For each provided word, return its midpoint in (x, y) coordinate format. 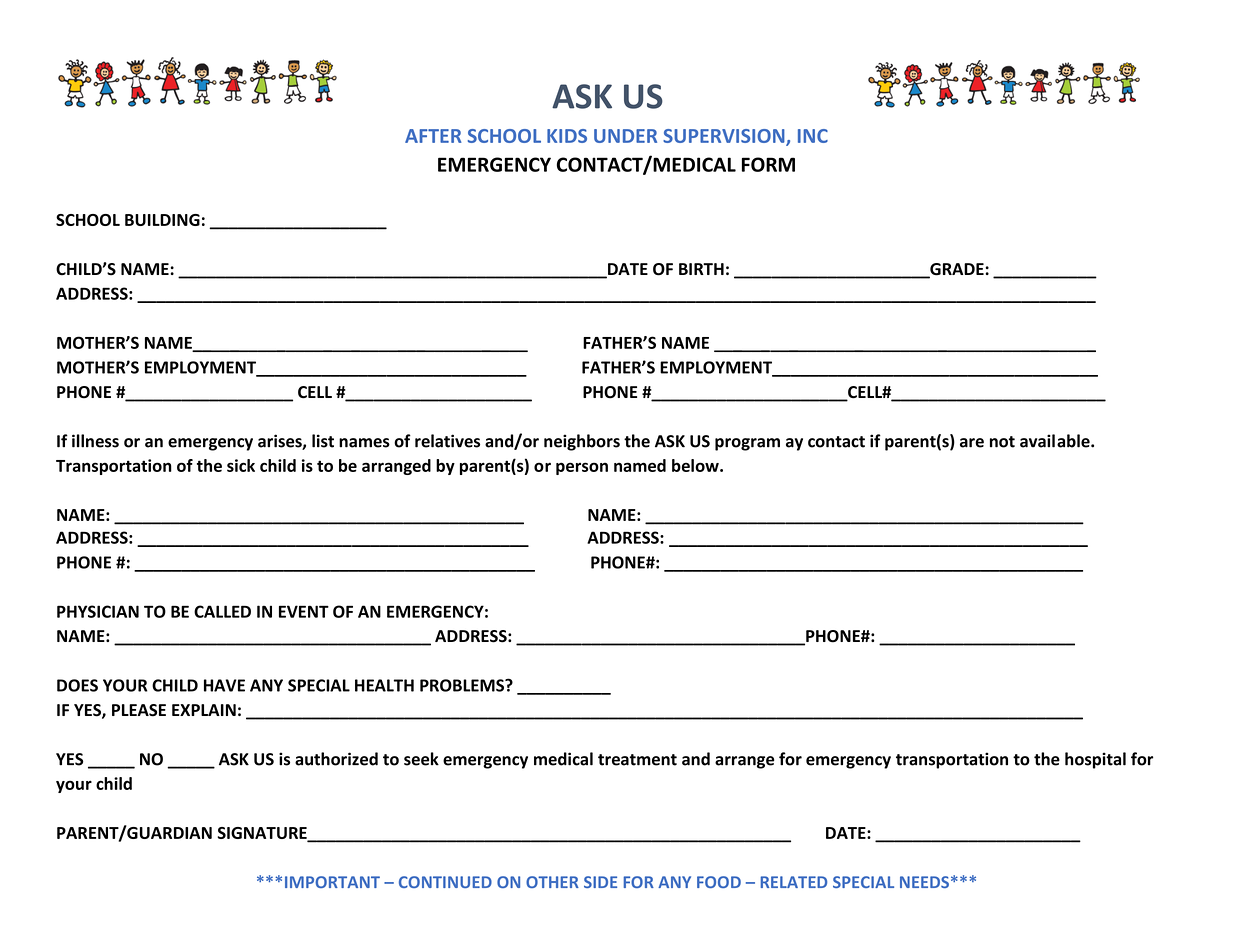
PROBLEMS (463, 685)
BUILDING (162, 220)
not (1002, 442)
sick (241, 465)
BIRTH (701, 269)
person (582, 468)
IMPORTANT (332, 882)
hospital (1095, 760)
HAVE (224, 685)
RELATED (794, 882)
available (1056, 441)
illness (95, 441)
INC (813, 136)
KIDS (567, 136)
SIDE (600, 882)
